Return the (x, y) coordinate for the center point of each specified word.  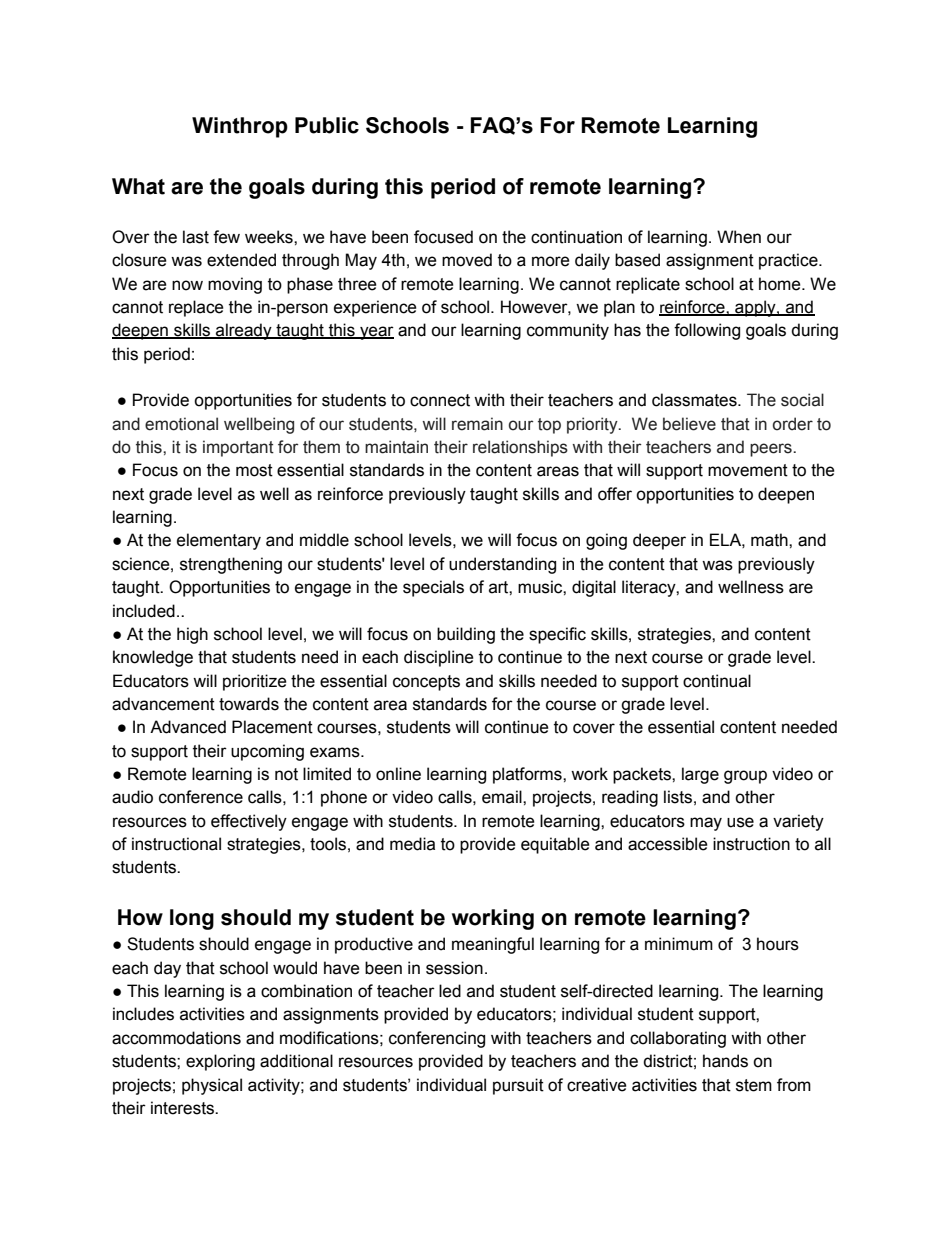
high (192, 635)
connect (440, 400)
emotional (181, 424)
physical (212, 1086)
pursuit (518, 1086)
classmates (695, 400)
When (739, 237)
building (466, 635)
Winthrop (240, 127)
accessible (668, 844)
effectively (249, 822)
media (412, 844)
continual (717, 681)
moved (467, 260)
